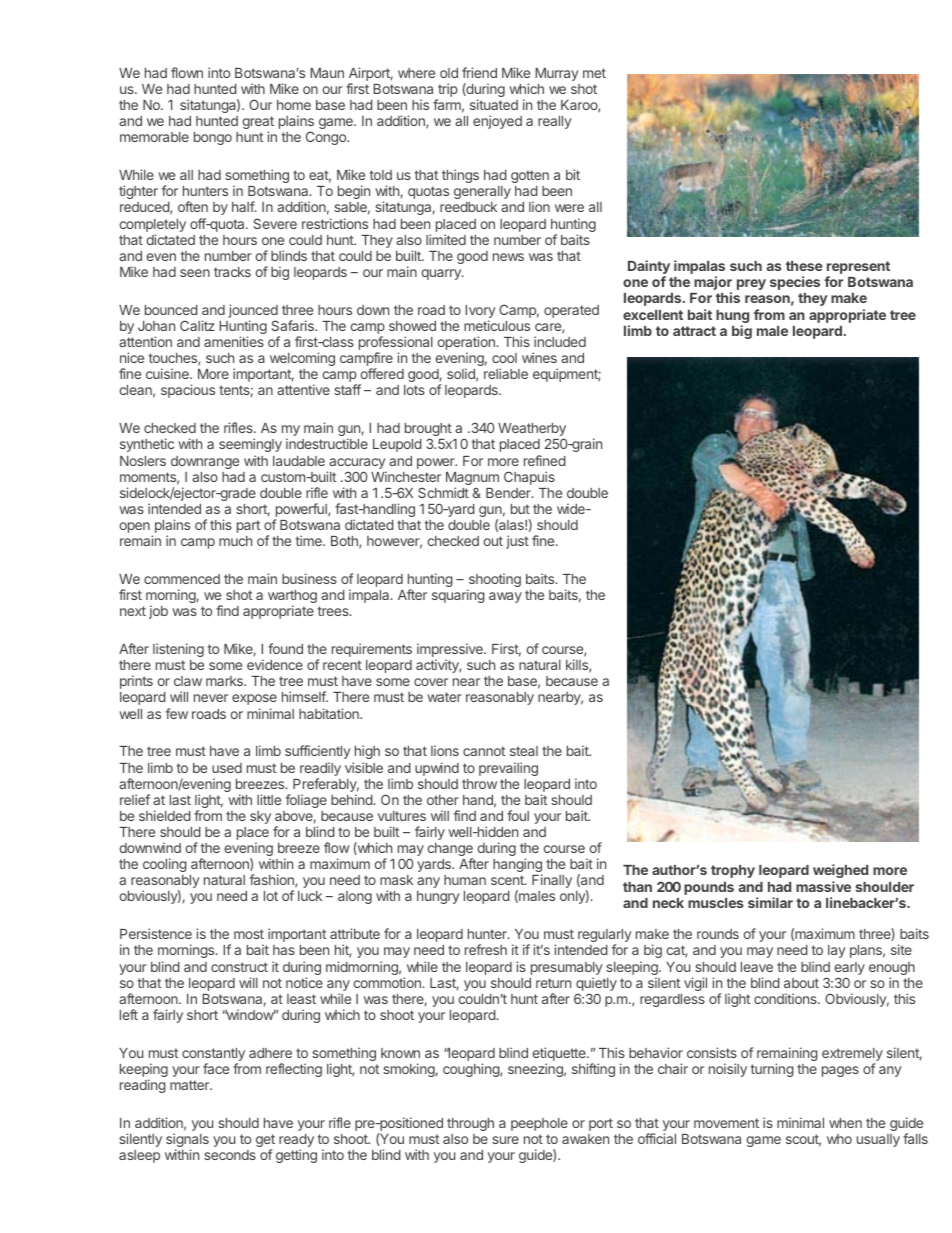 Image resolution: width=952 pixels, height=1233 pixels. Describe the element at coordinates (494, 104) in the image. I see `situated` at that location.
